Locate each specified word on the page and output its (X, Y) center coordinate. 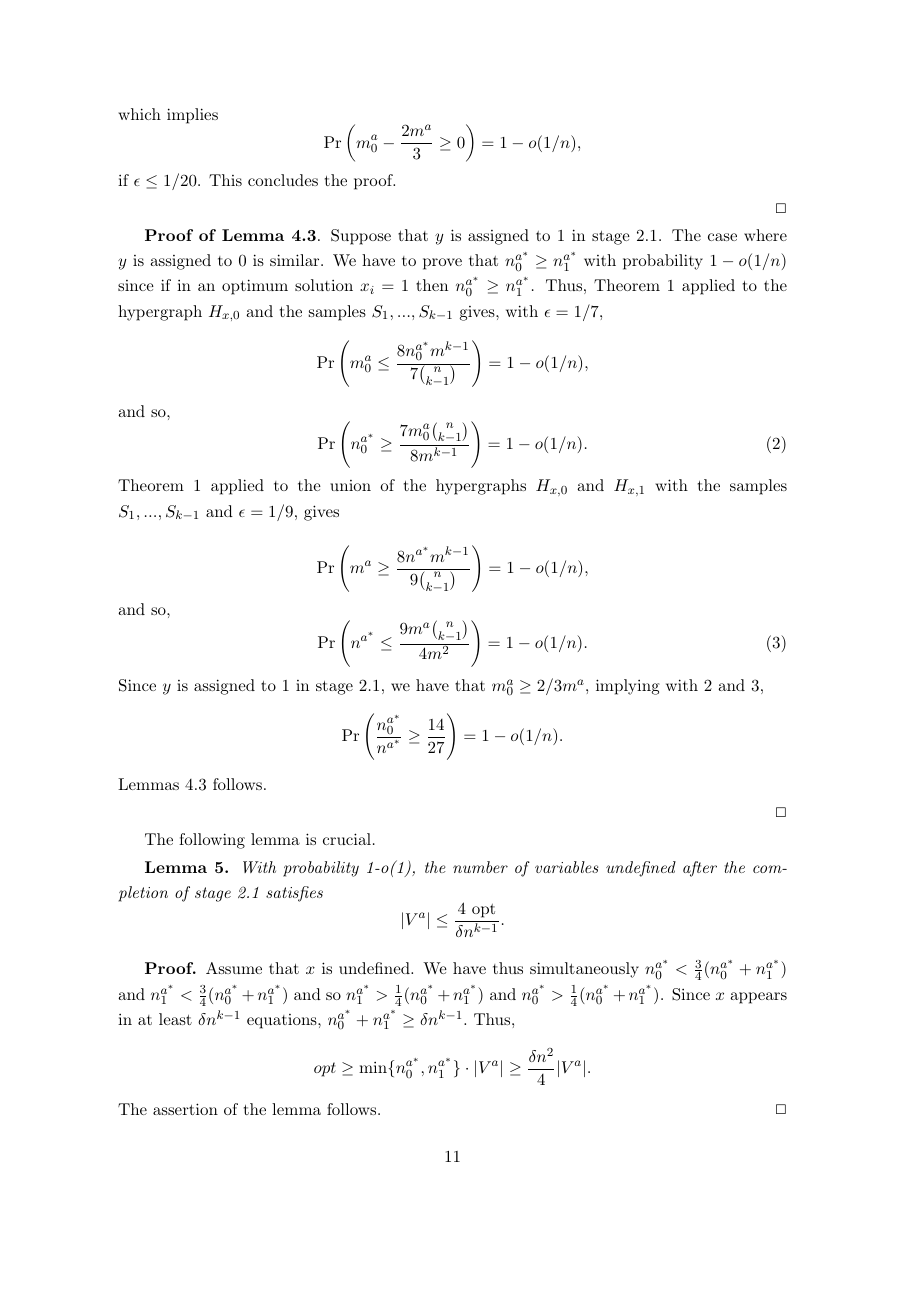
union (350, 485)
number (480, 867)
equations (283, 1021)
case (722, 237)
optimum (255, 287)
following (212, 841)
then (432, 285)
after (700, 869)
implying (628, 687)
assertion (185, 1109)
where (765, 235)
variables (566, 867)
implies (192, 116)
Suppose (361, 237)
